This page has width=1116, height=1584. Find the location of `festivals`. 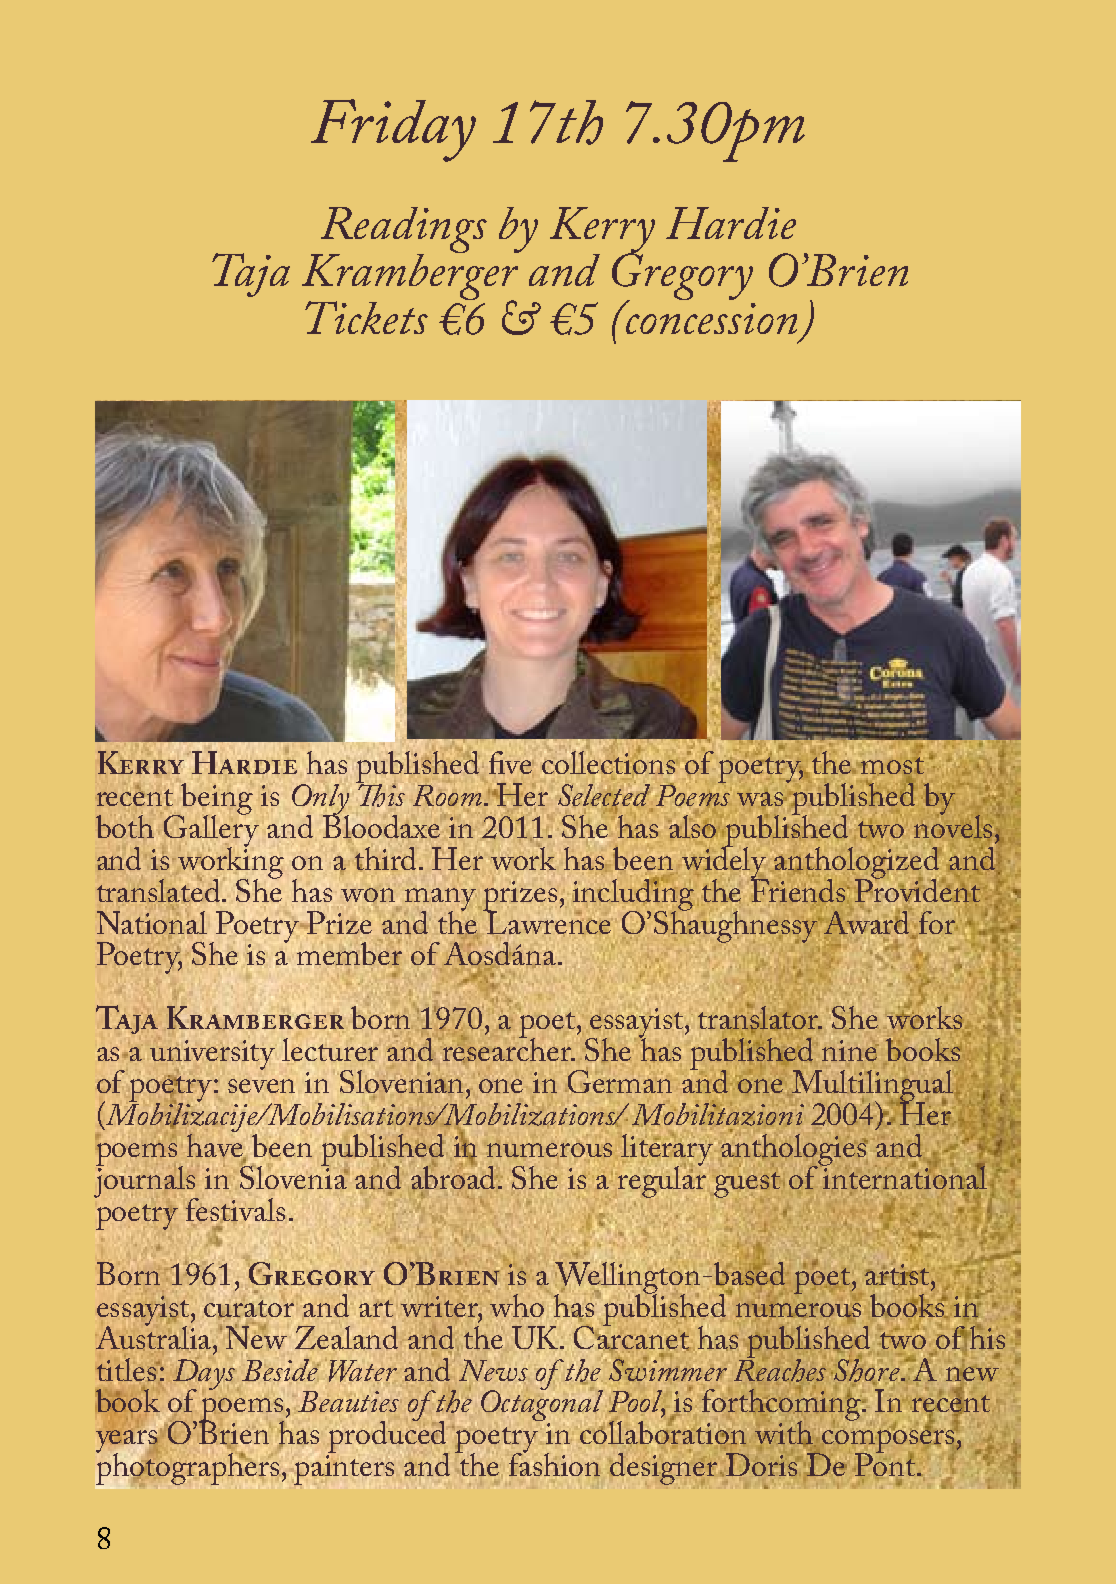

festivals is located at coordinates (235, 1209).
